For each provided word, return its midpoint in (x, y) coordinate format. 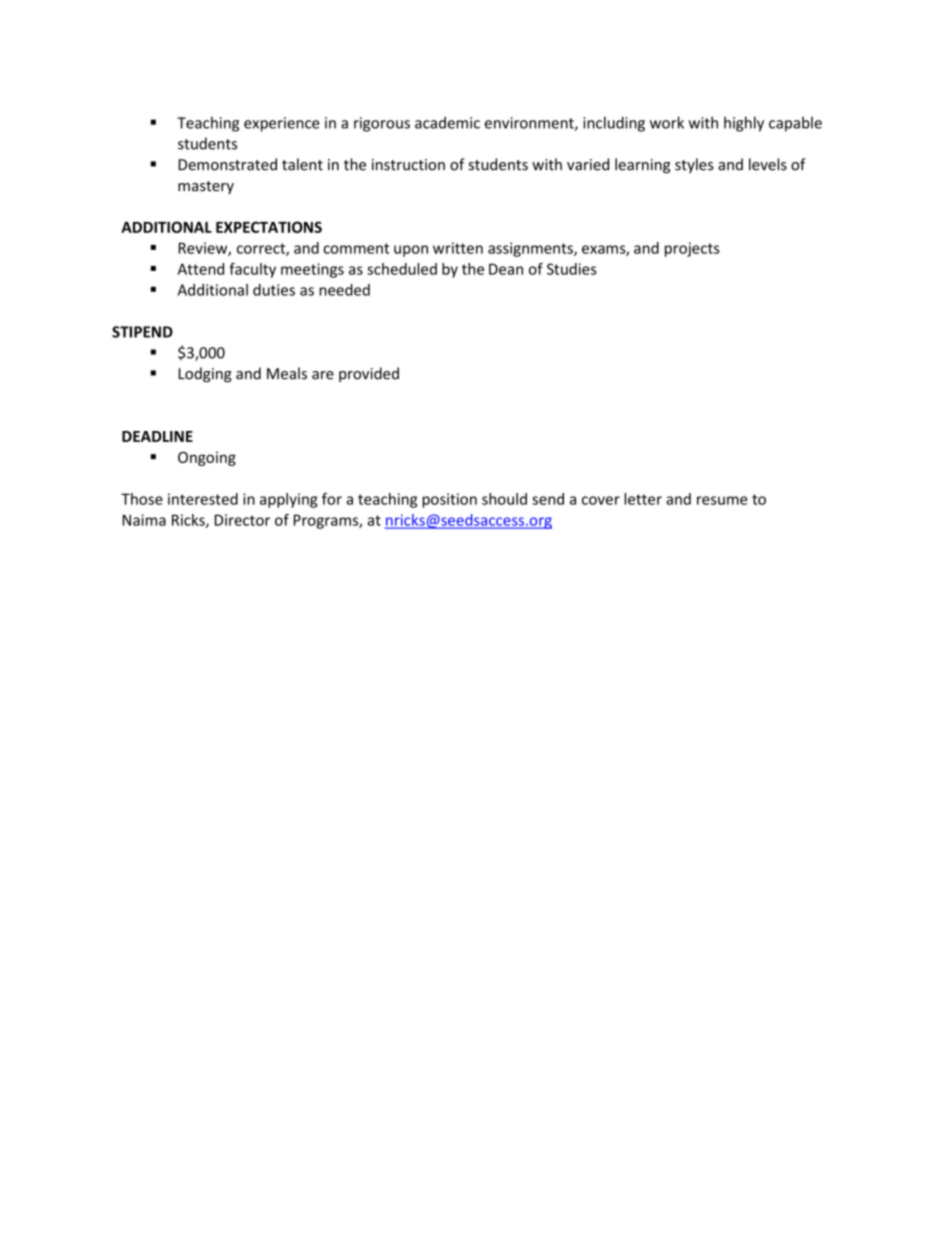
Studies (572, 269)
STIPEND (142, 332)
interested (203, 499)
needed (344, 290)
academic (447, 122)
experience (282, 124)
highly (744, 124)
